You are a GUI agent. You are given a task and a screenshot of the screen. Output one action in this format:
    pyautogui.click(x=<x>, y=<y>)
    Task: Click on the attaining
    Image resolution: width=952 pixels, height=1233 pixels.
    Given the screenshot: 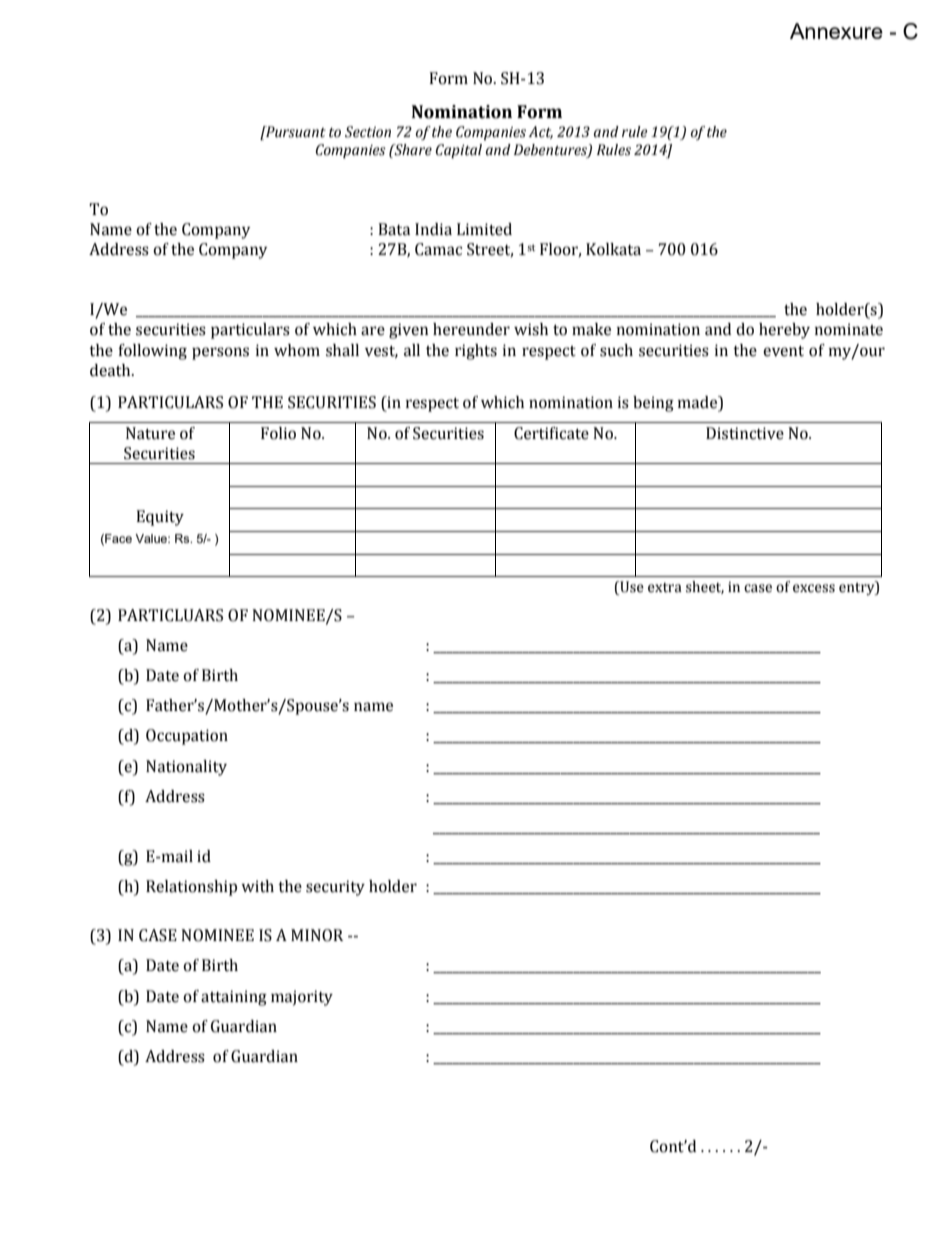 What is the action you would take?
    pyautogui.click(x=234, y=998)
